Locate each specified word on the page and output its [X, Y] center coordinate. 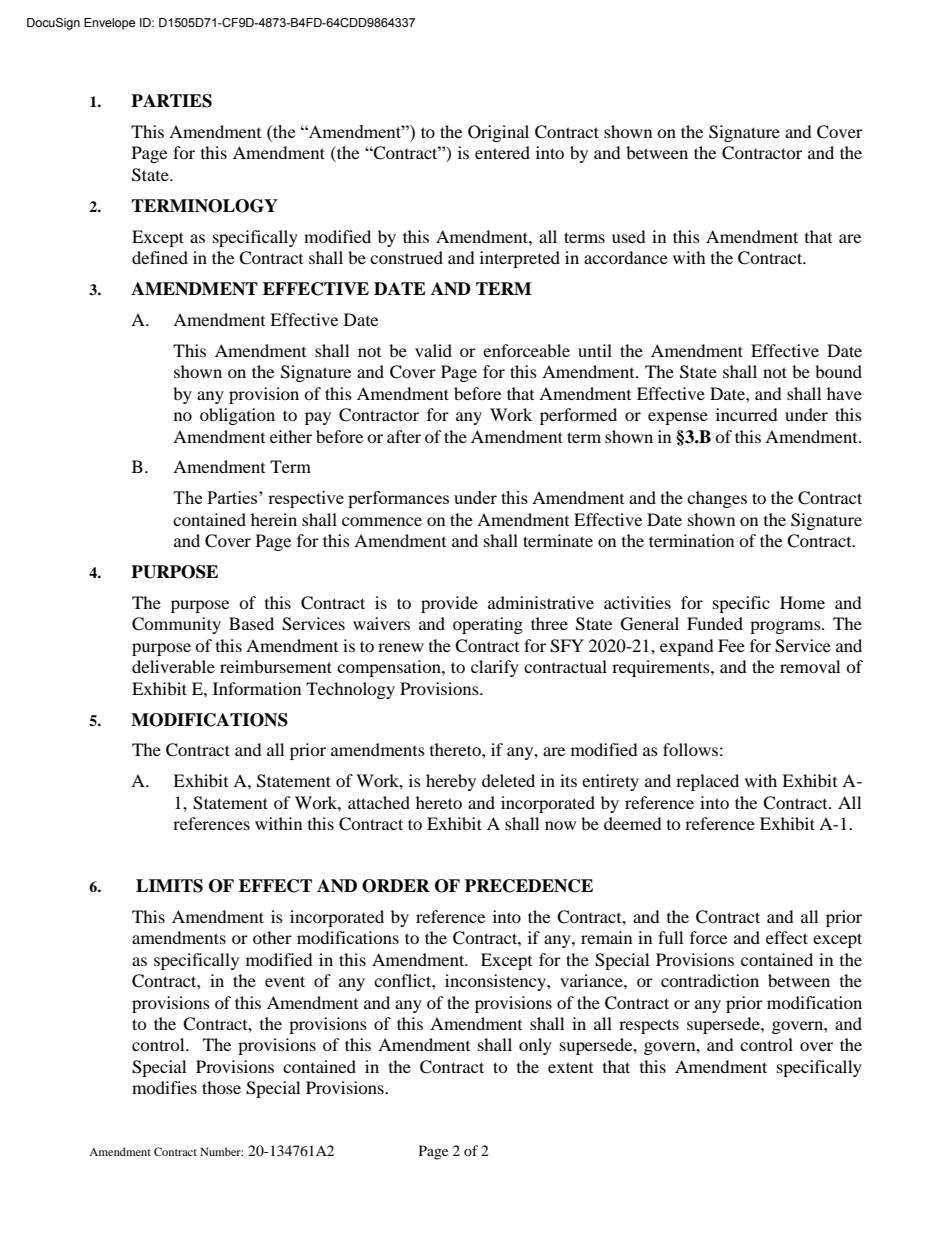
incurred [747, 414]
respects [649, 1026]
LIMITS [169, 886]
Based [251, 623]
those [221, 1087]
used [629, 236]
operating [488, 625]
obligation [237, 416]
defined [160, 257]
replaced [707, 782]
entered [502, 152]
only [535, 1046]
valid [433, 350]
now [560, 825]
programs [786, 627]
